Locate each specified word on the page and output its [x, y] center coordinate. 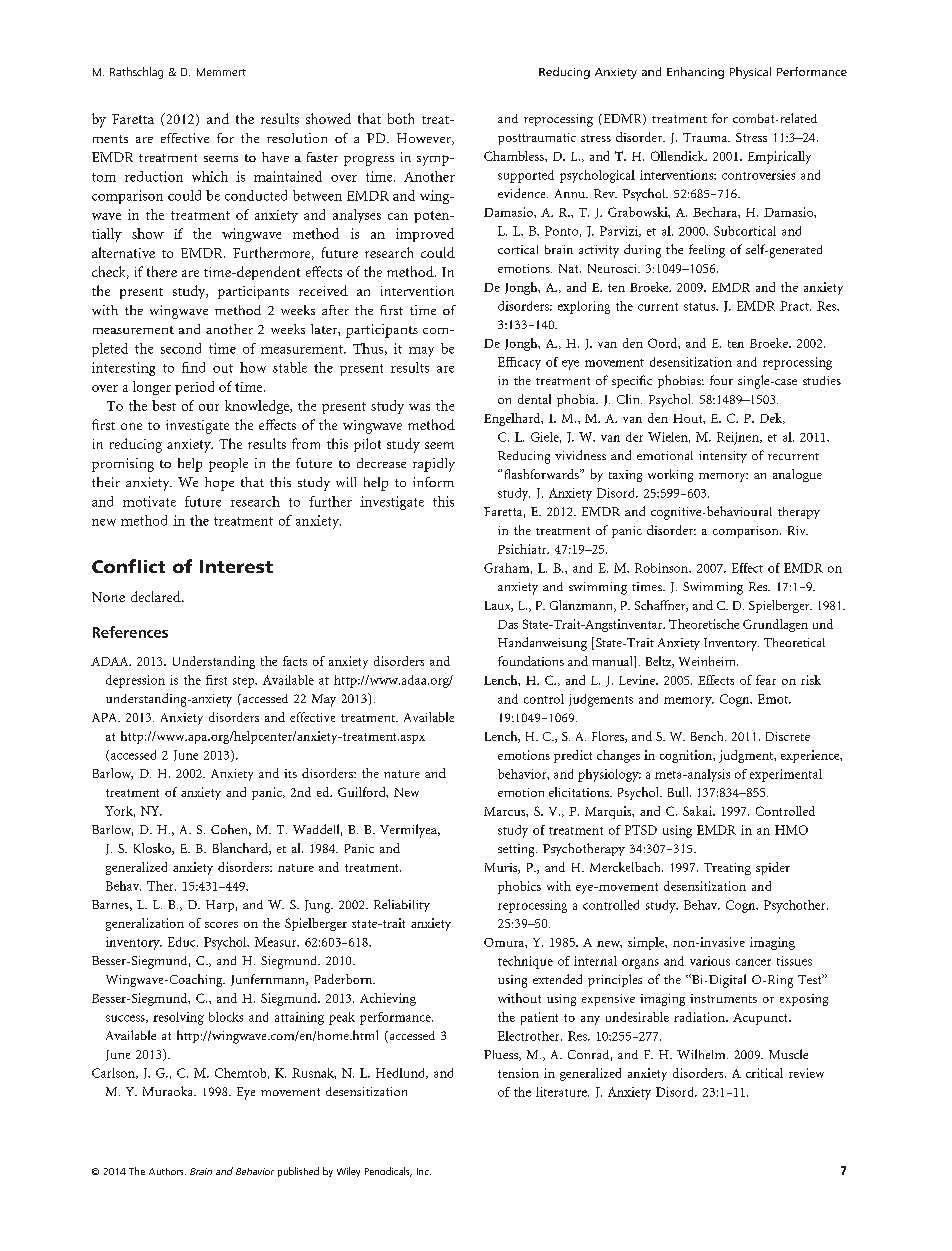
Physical [750, 73]
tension [518, 1073]
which [210, 176]
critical [764, 1073]
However [425, 139]
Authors [167, 1171]
